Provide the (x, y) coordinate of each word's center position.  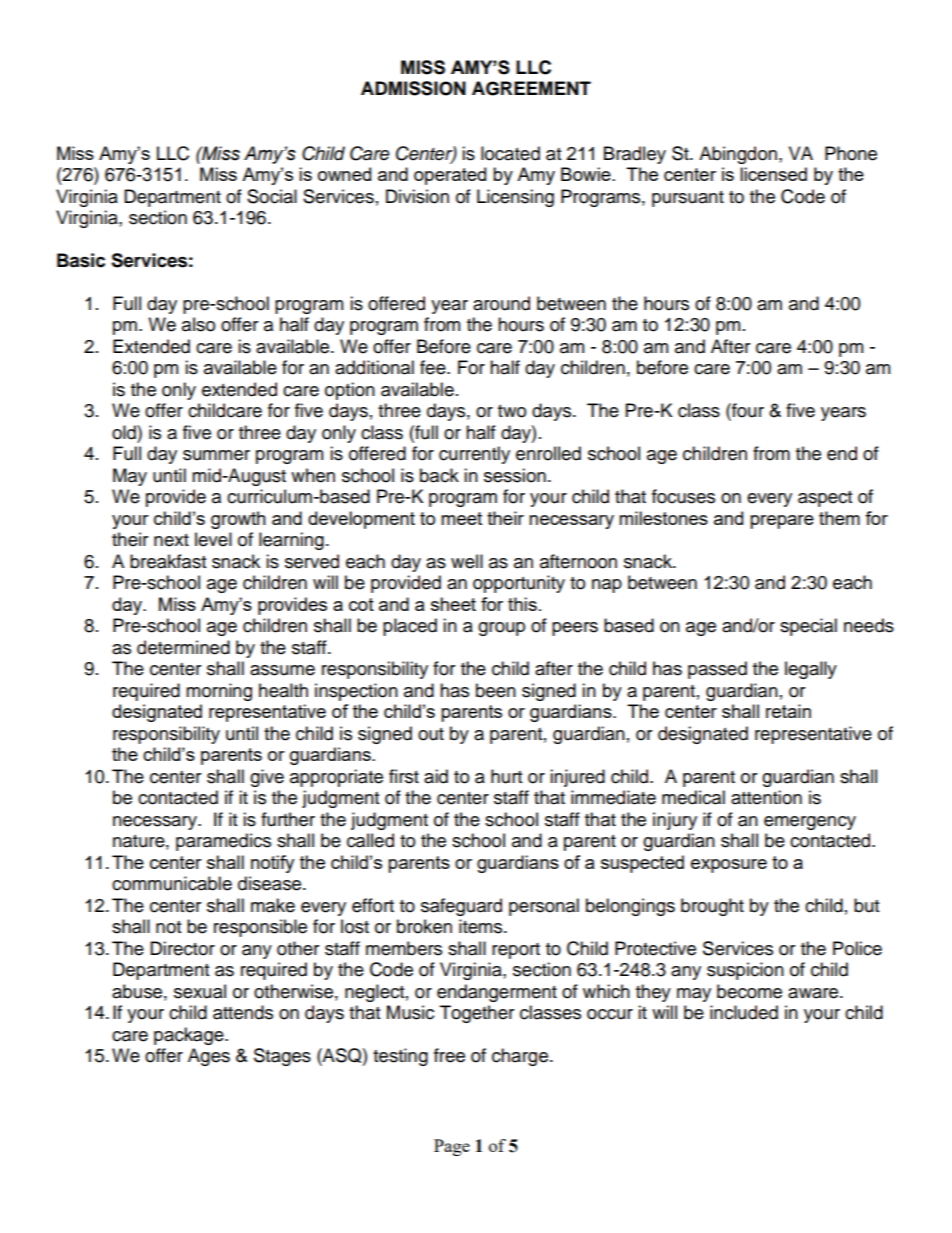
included (744, 1012)
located (510, 153)
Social (272, 196)
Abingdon (738, 155)
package (190, 1036)
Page (452, 1147)
